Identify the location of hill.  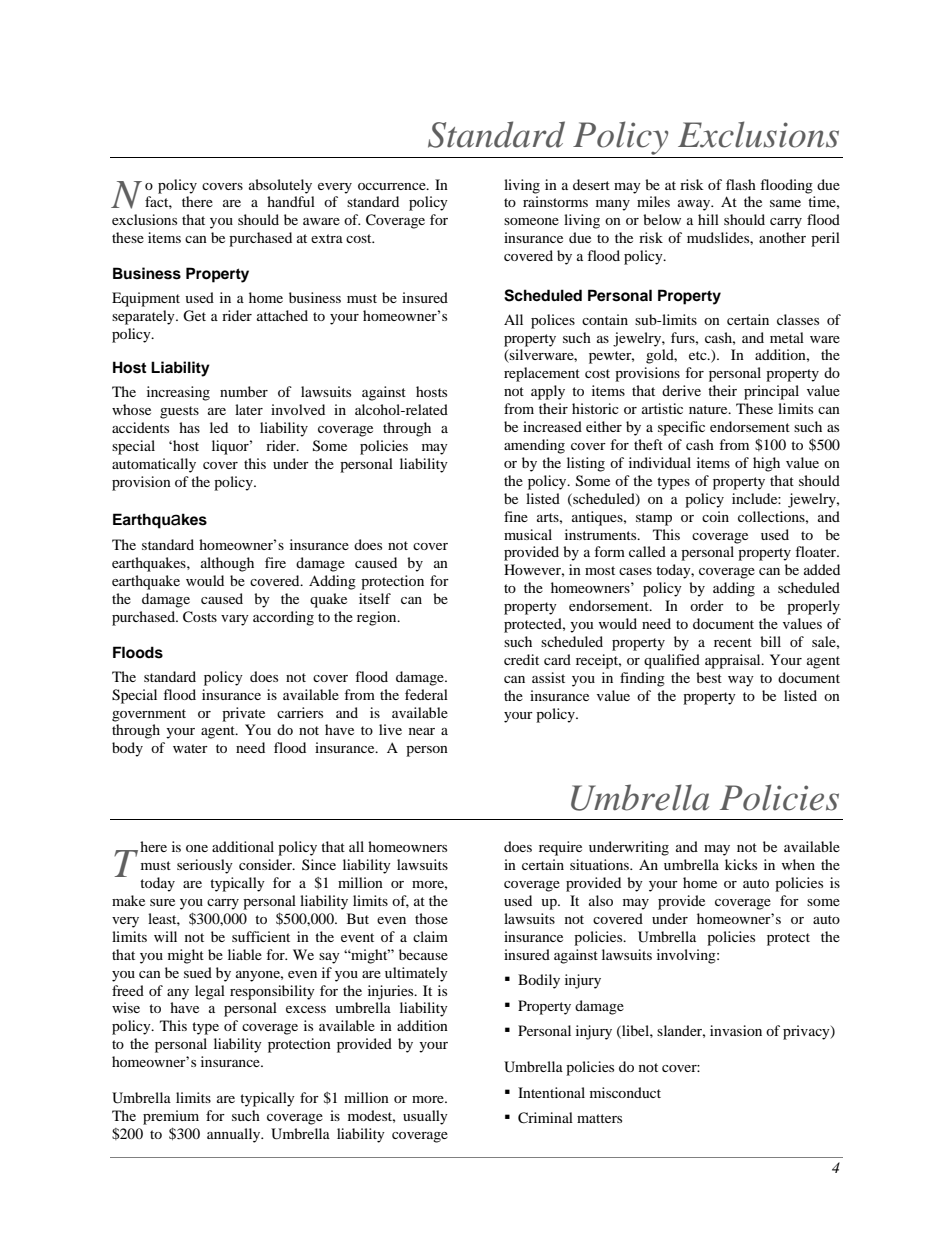
(708, 219).
